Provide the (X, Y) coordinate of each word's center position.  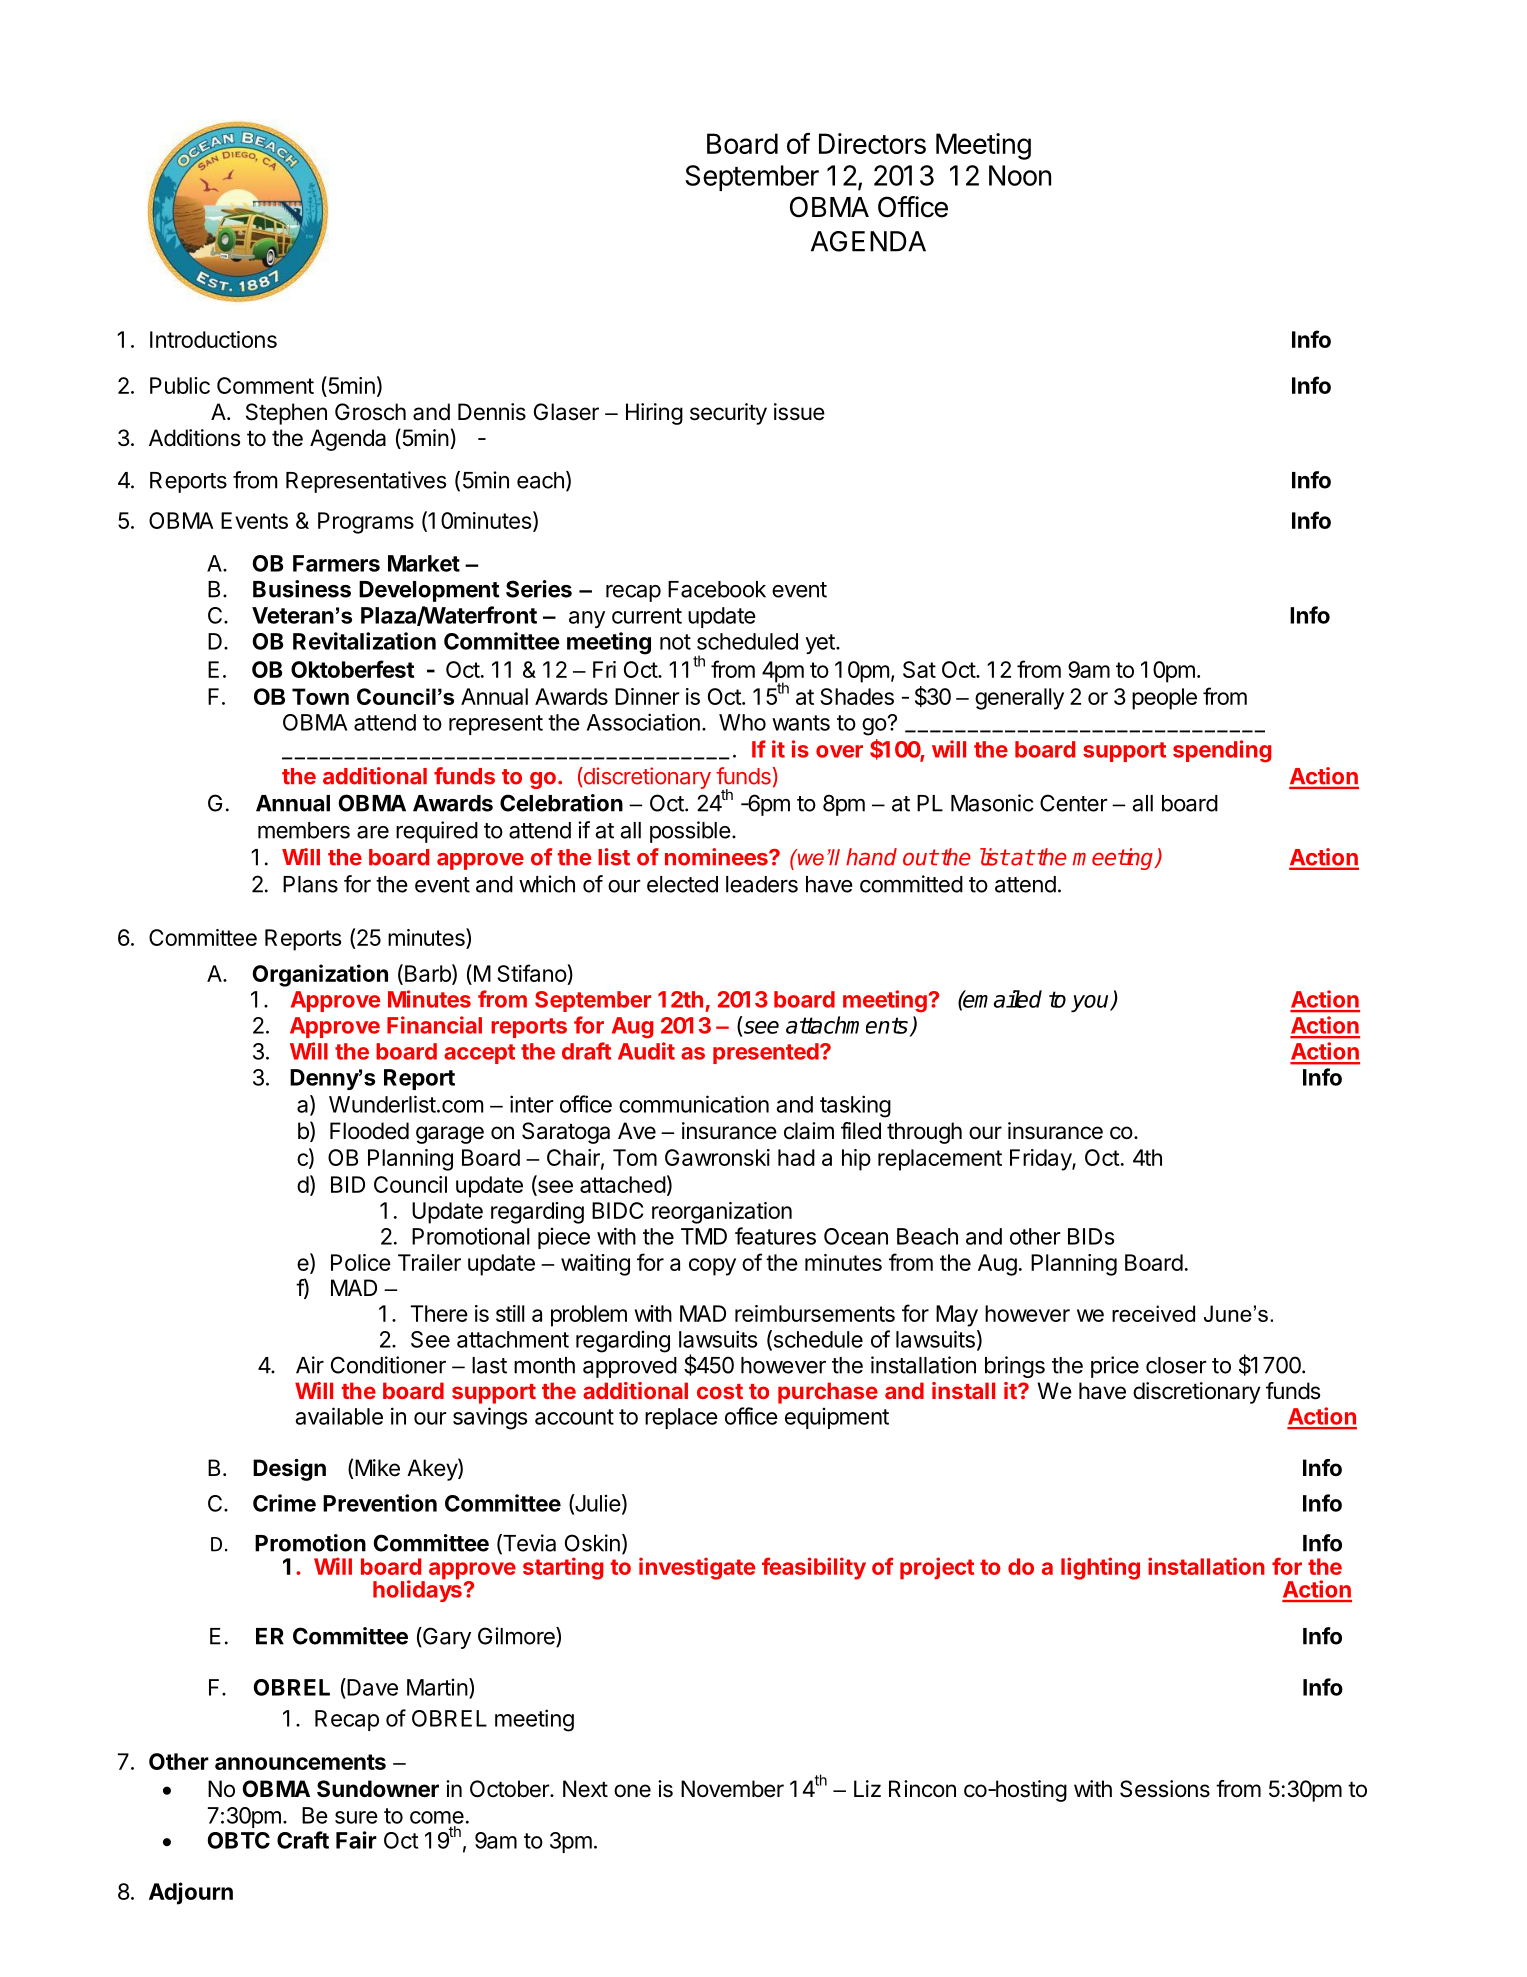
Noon (1020, 175)
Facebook (717, 589)
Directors (872, 143)
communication (694, 1104)
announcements (300, 1762)
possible (690, 832)
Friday (1041, 1160)
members (304, 830)
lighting (1100, 1568)
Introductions (213, 339)
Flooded (369, 1131)
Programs (366, 523)
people (1164, 699)
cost (720, 1391)
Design (289, 1470)
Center (1074, 803)
